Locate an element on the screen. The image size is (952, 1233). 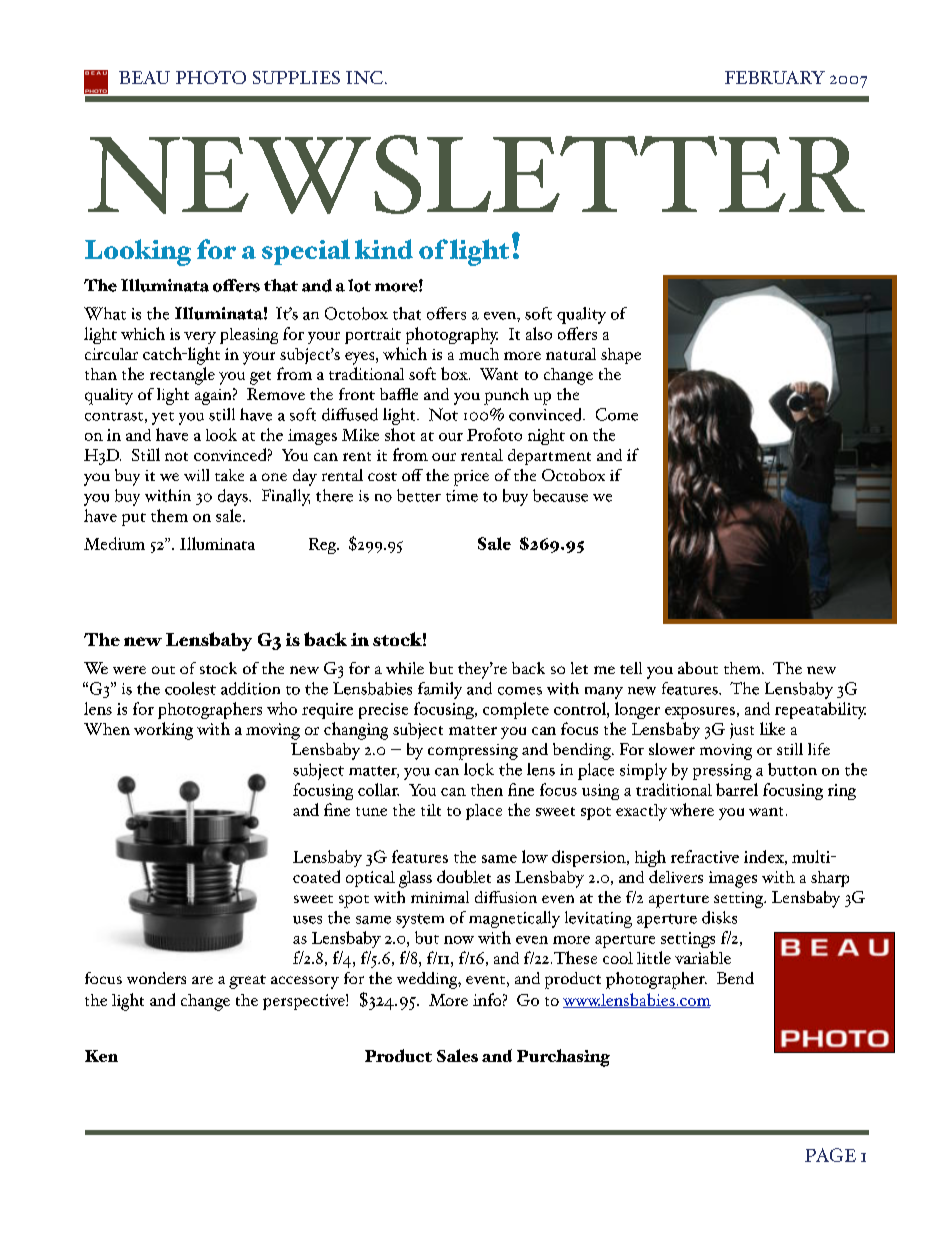
Purchasing is located at coordinates (563, 1058).
